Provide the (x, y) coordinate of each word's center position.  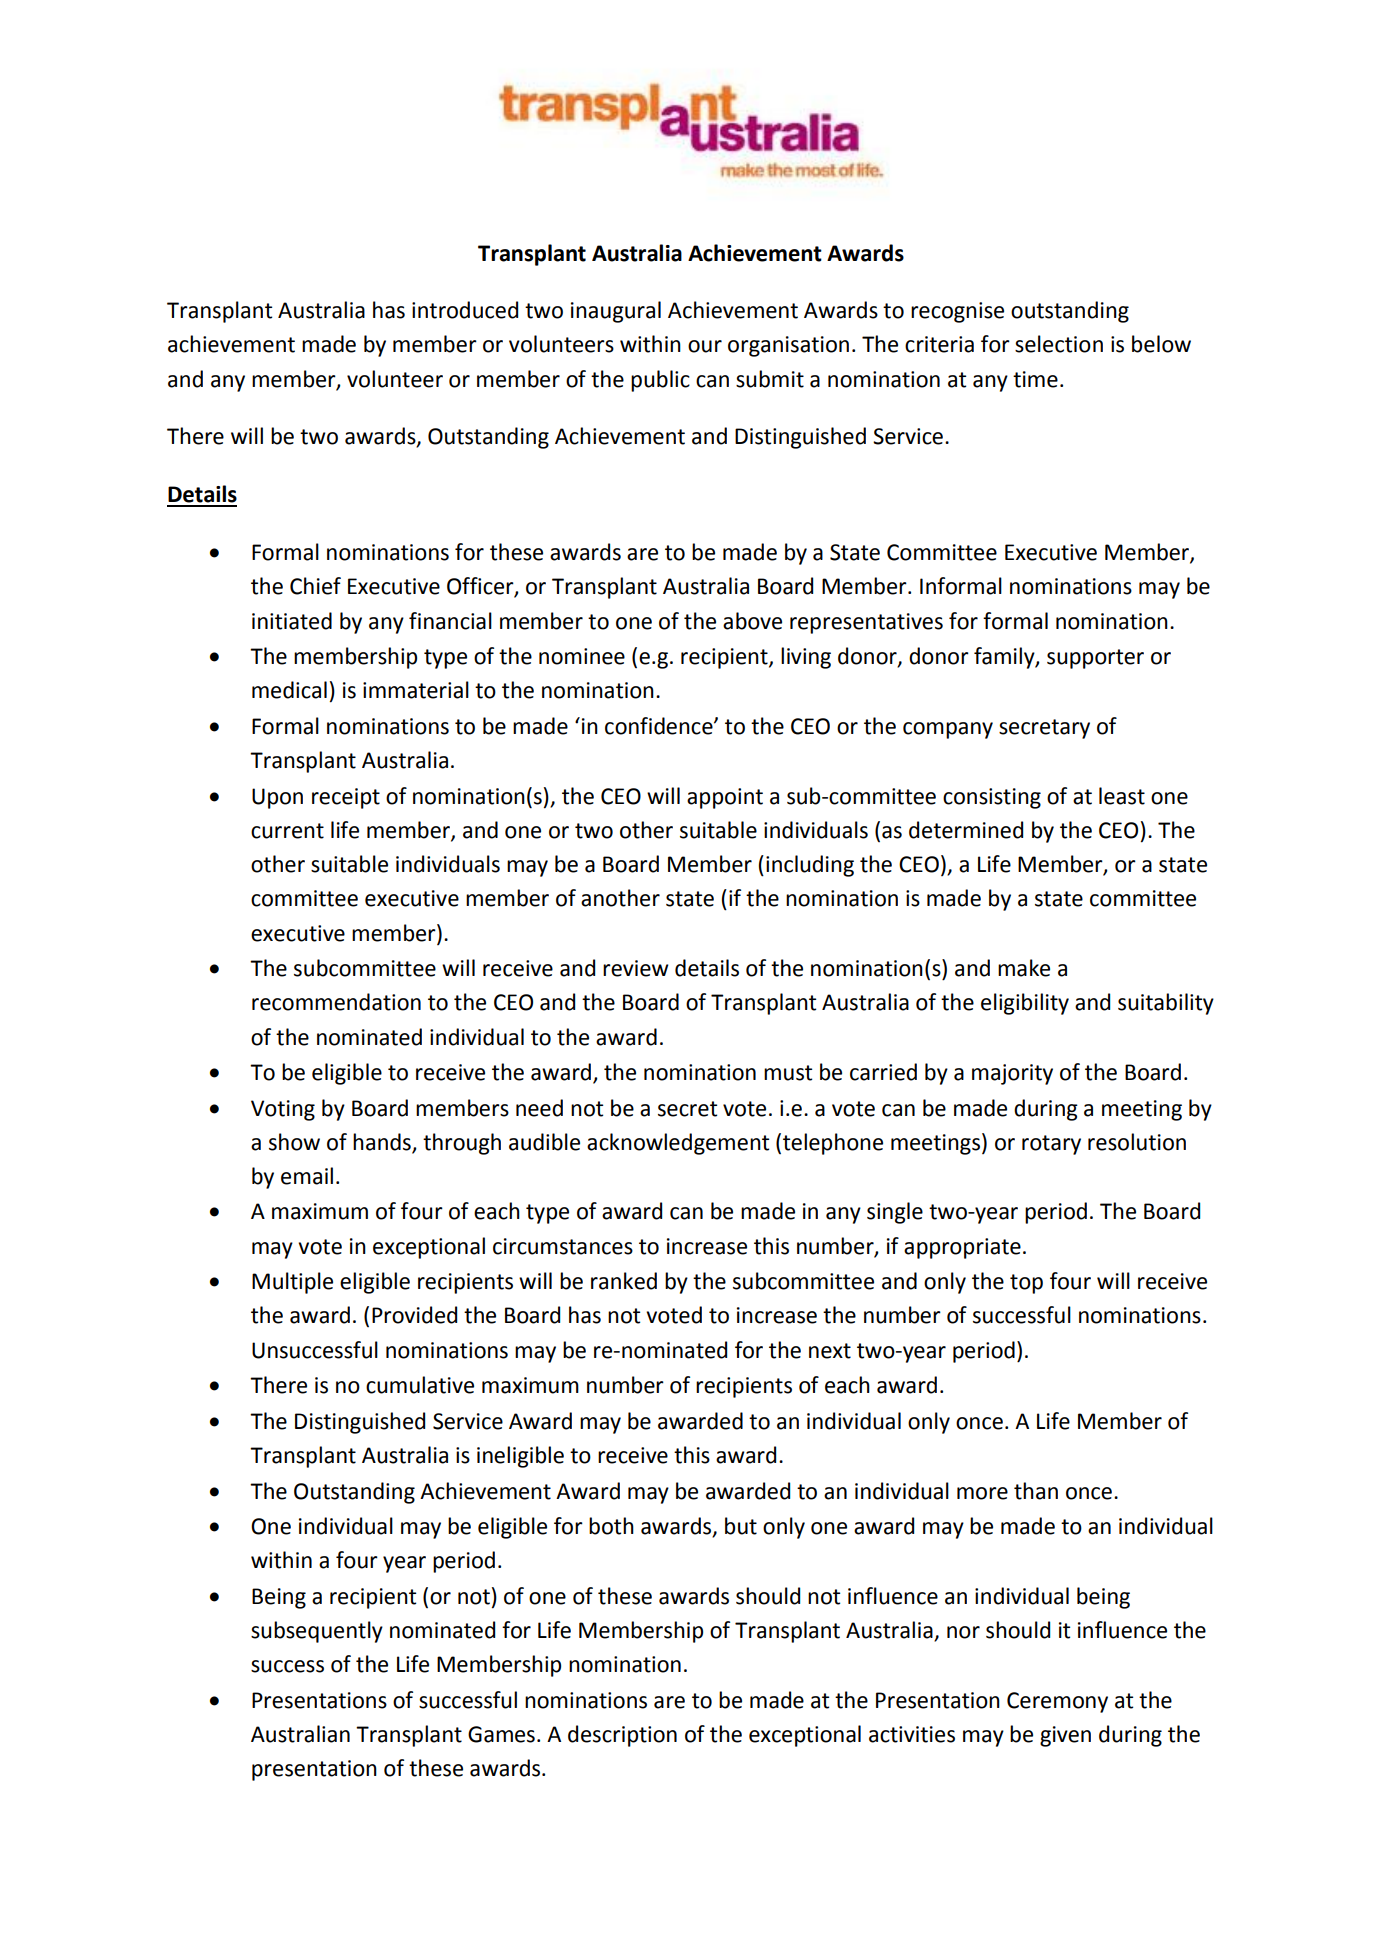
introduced (465, 310)
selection (1059, 344)
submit (770, 379)
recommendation (336, 1002)
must (788, 1073)
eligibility (1025, 1004)
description (622, 1736)
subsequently (317, 1632)
